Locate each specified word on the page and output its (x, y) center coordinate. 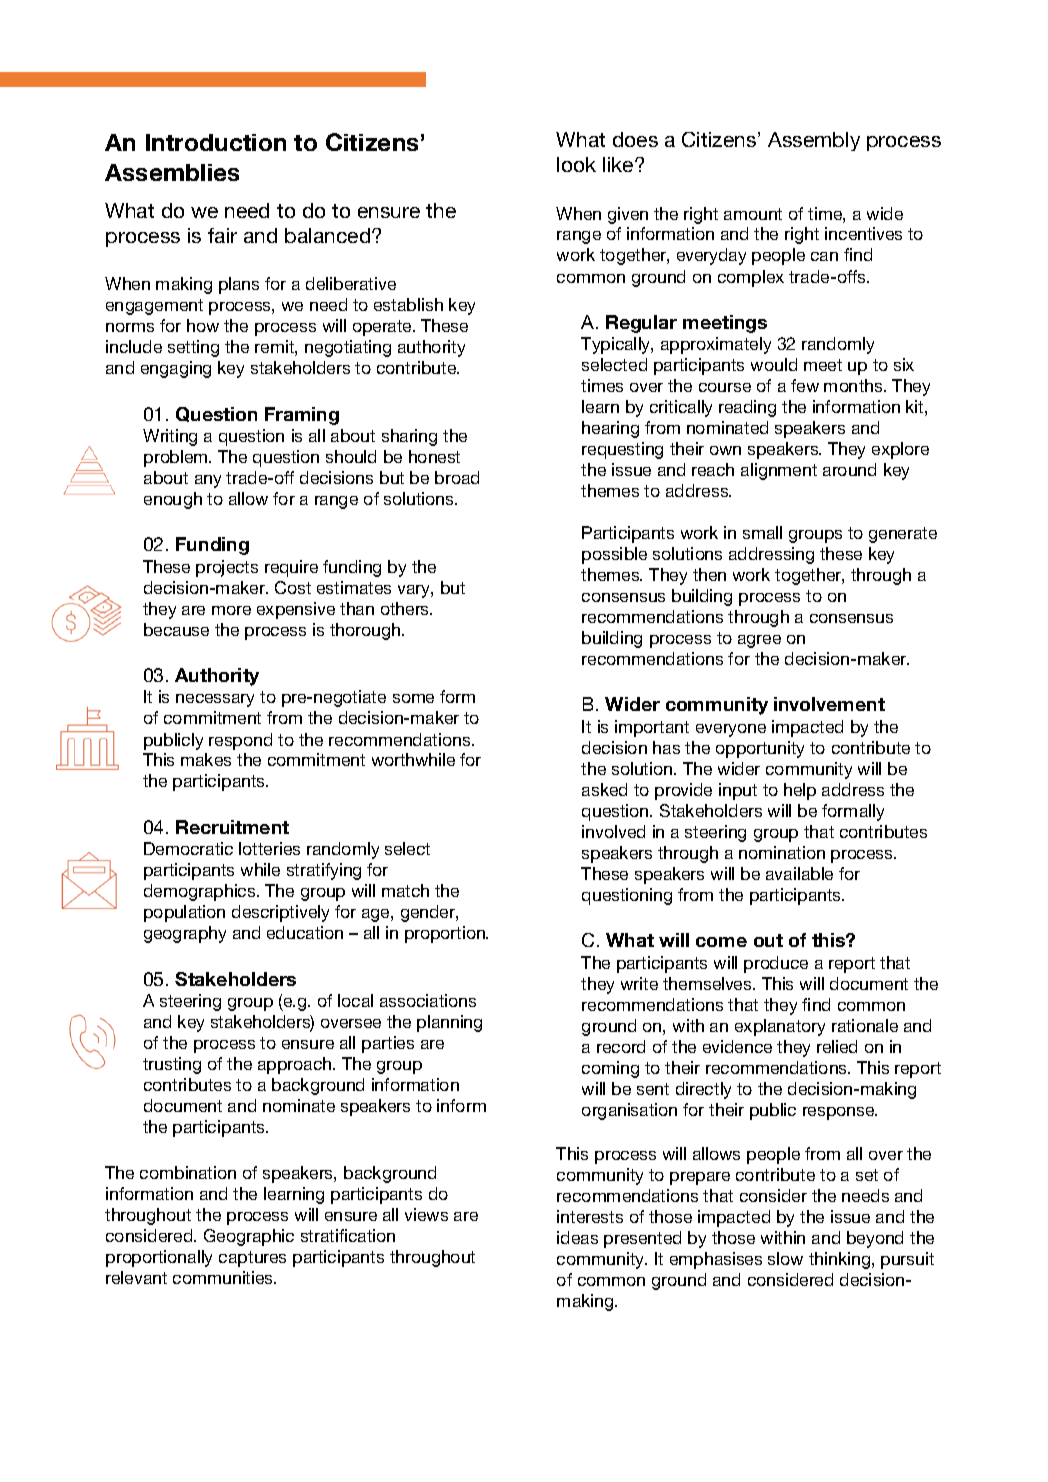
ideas (577, 1237)
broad (457, 477)
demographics (201, 892)
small (762, 532)
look (576, 164)
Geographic (249, 1237)
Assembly (814, 141)
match (405, 890)
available (799, 873)
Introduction (216, 142)
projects (227, 568)
